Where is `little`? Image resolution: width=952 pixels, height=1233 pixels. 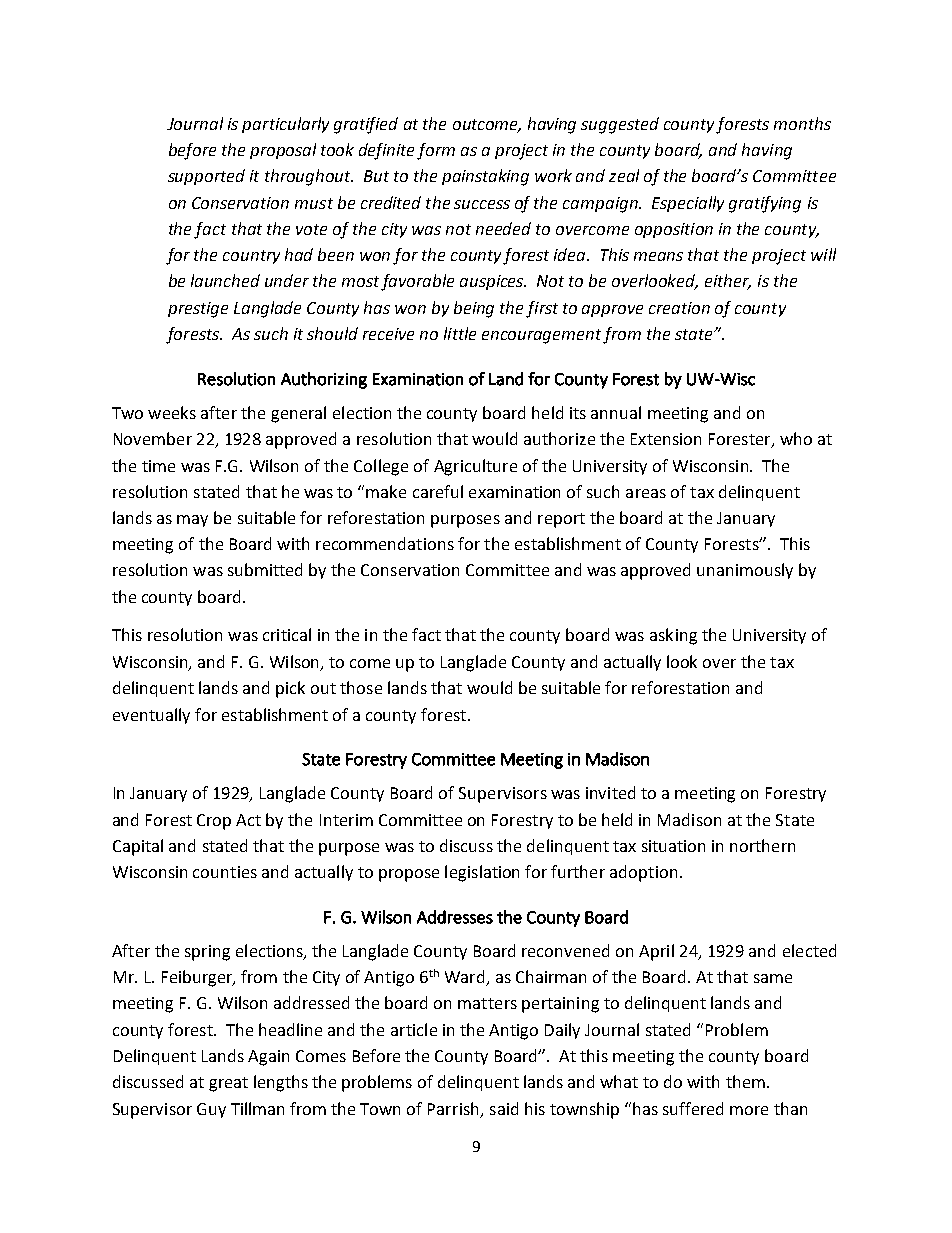
little is located at coordinates (460, 333).
